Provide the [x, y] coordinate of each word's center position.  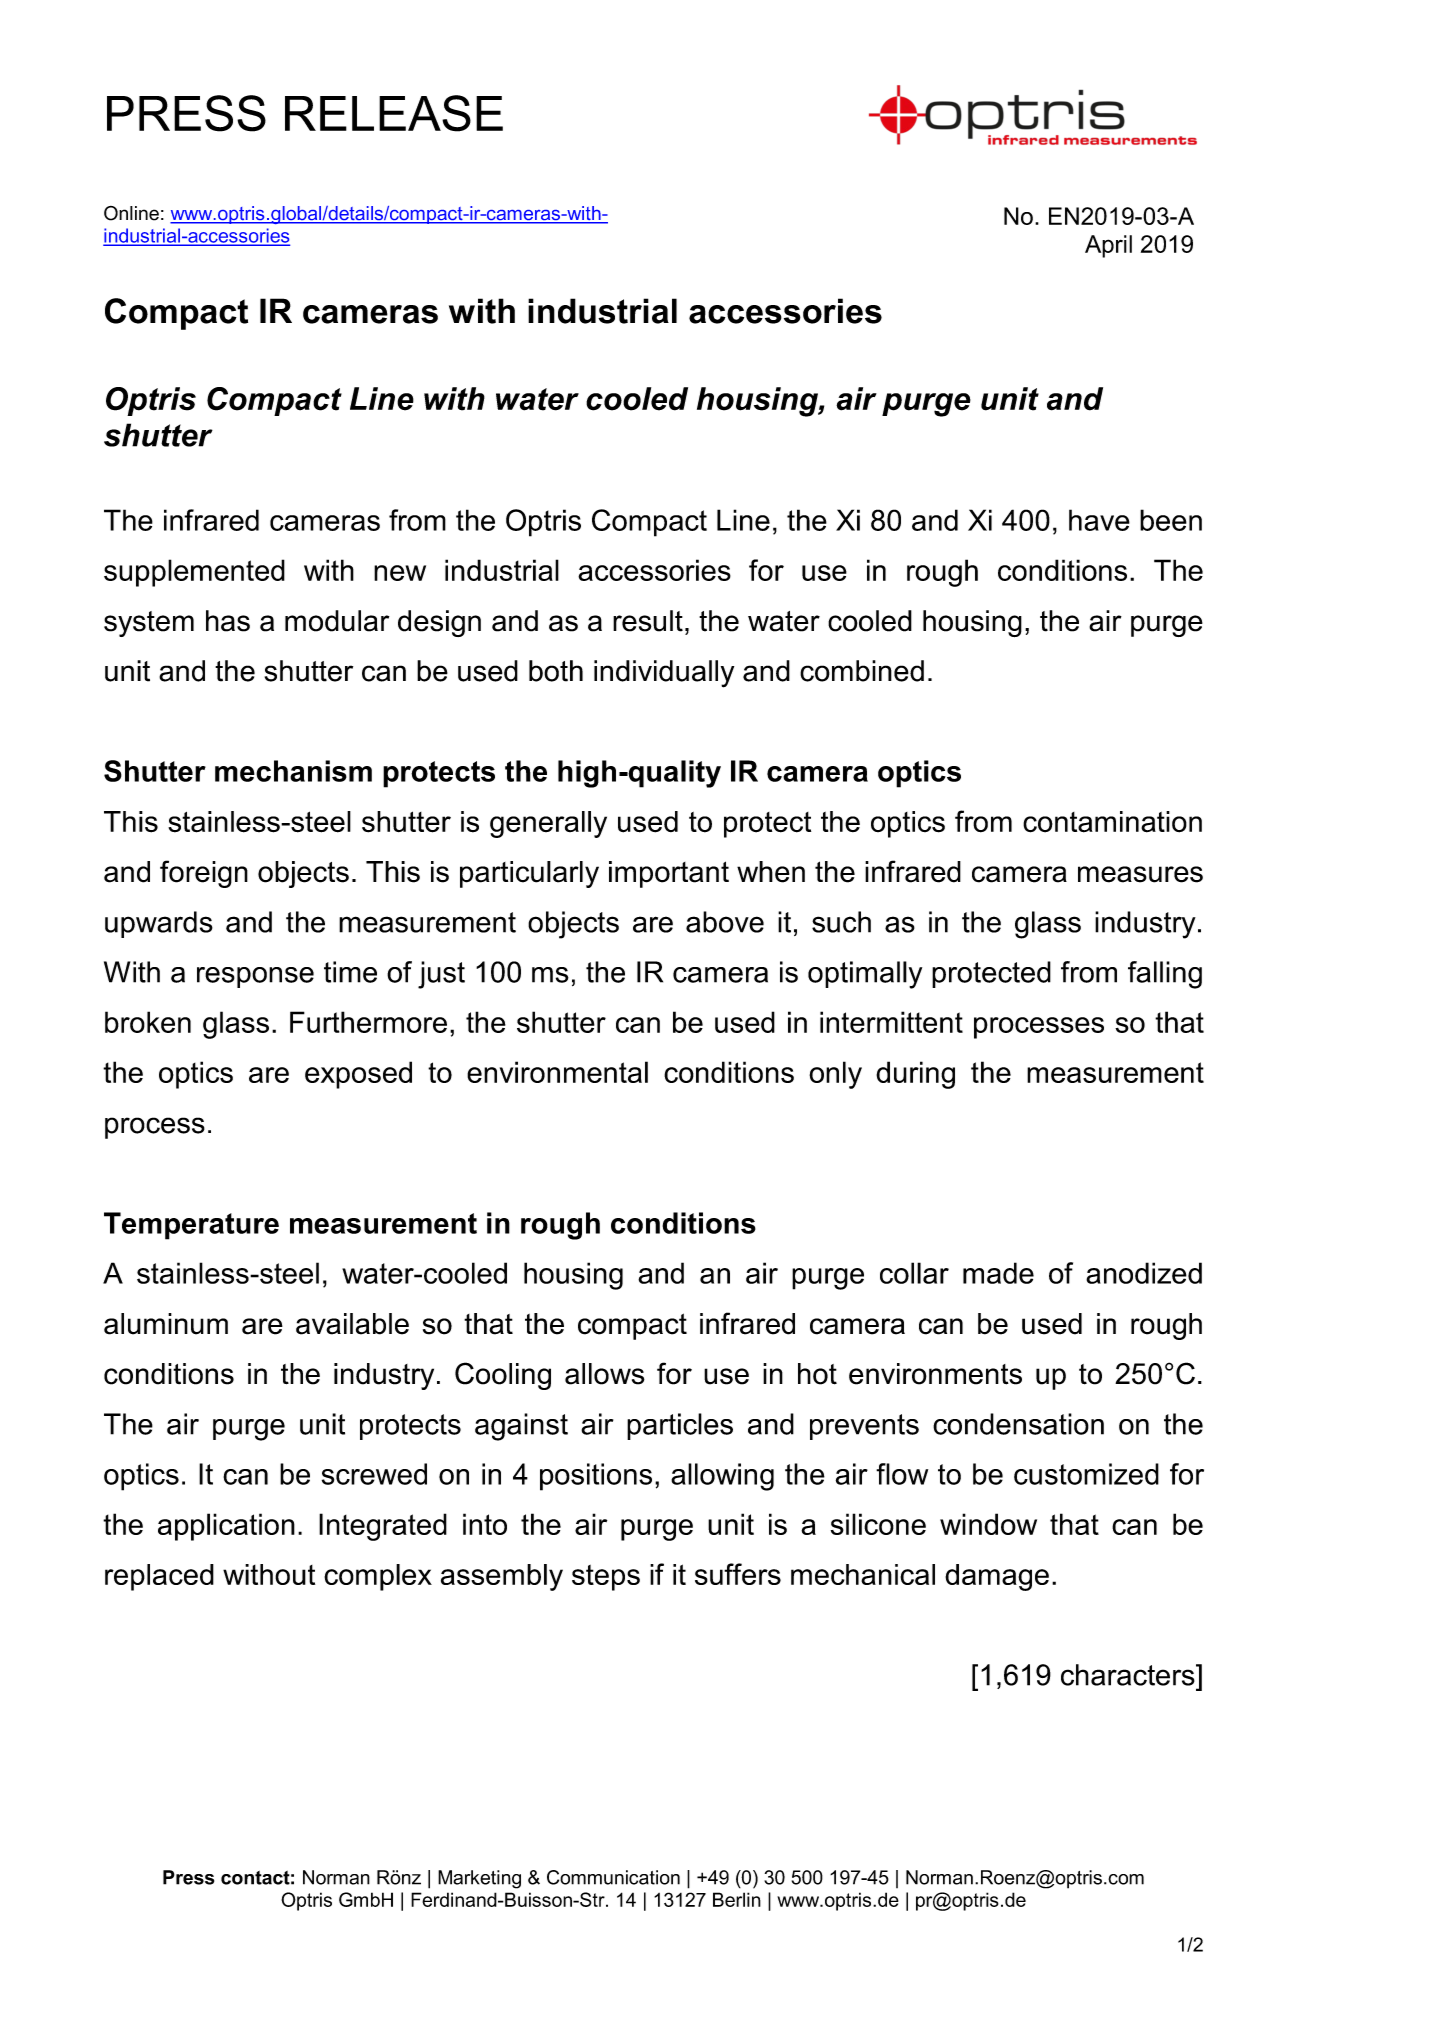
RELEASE [394, 113]
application [226, 1527]
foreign [204, 874]
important [669, 874]
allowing [722, 1477]
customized [1086, 1474]
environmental [557, 1072]
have [1099, 520]
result [648, 621]
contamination [1112, 822]
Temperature [191, 1226]
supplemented [194, 573]
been [1171, 520]
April [1108, 246]
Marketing [479, 1879]
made [998, 1273]
